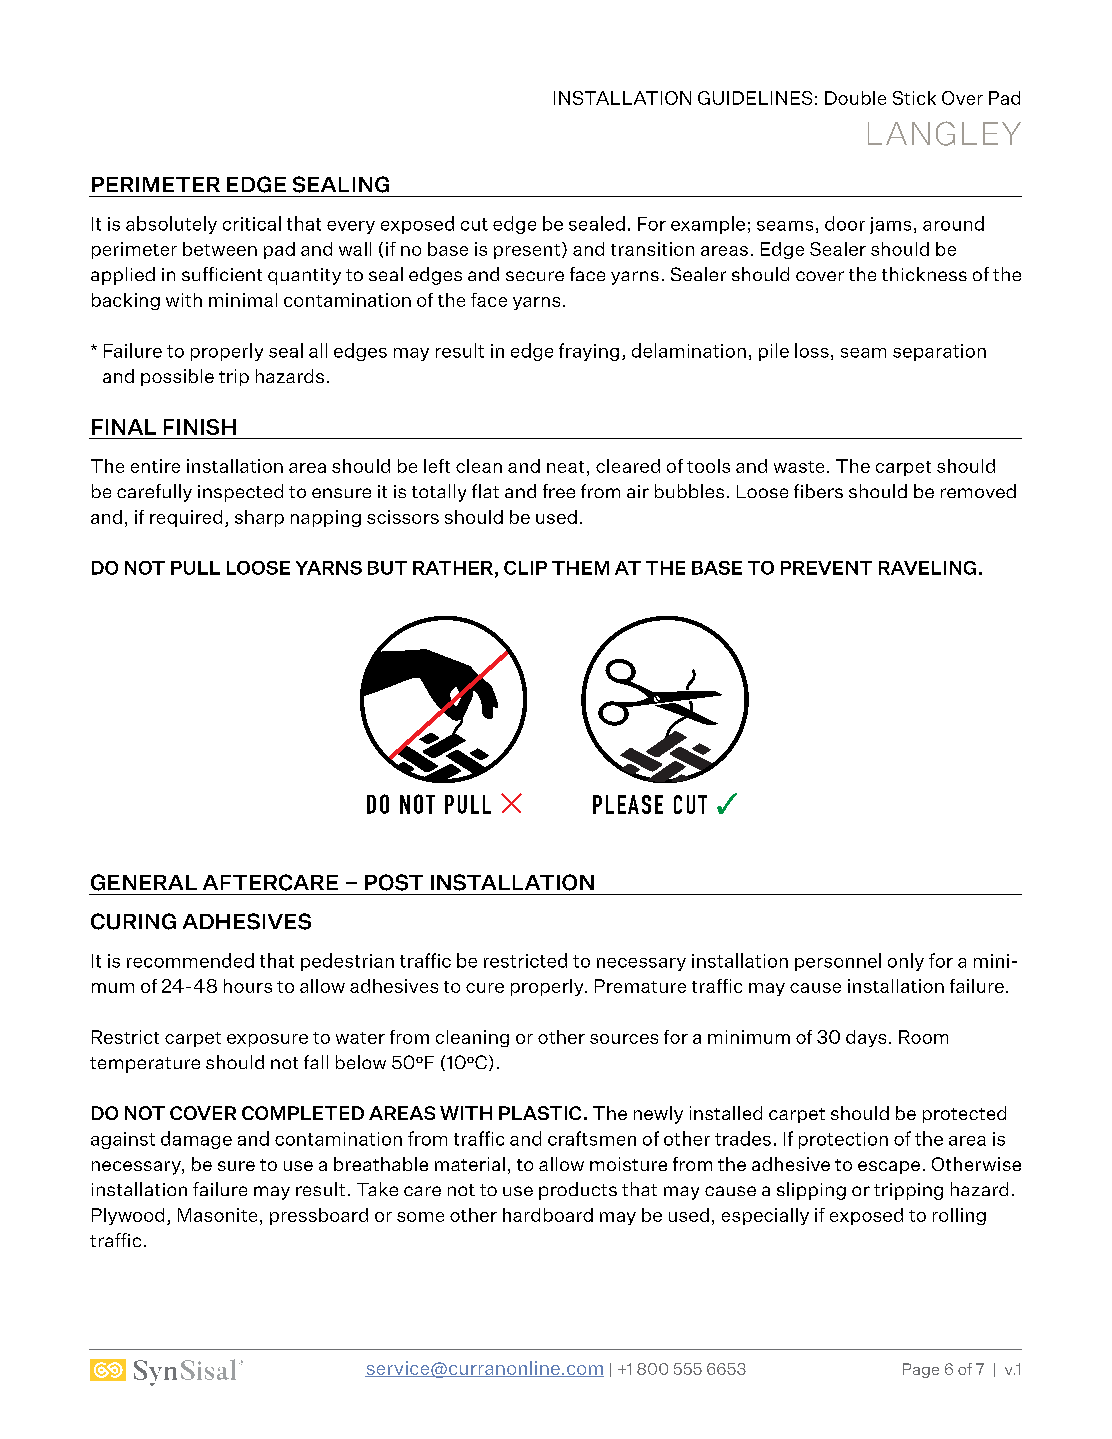 The height and width of the screenshot is (1439, 1112). What do you see at coordinates (252, 223) in the screenshot?
I see `critical` at bounding box center [252, 223].
